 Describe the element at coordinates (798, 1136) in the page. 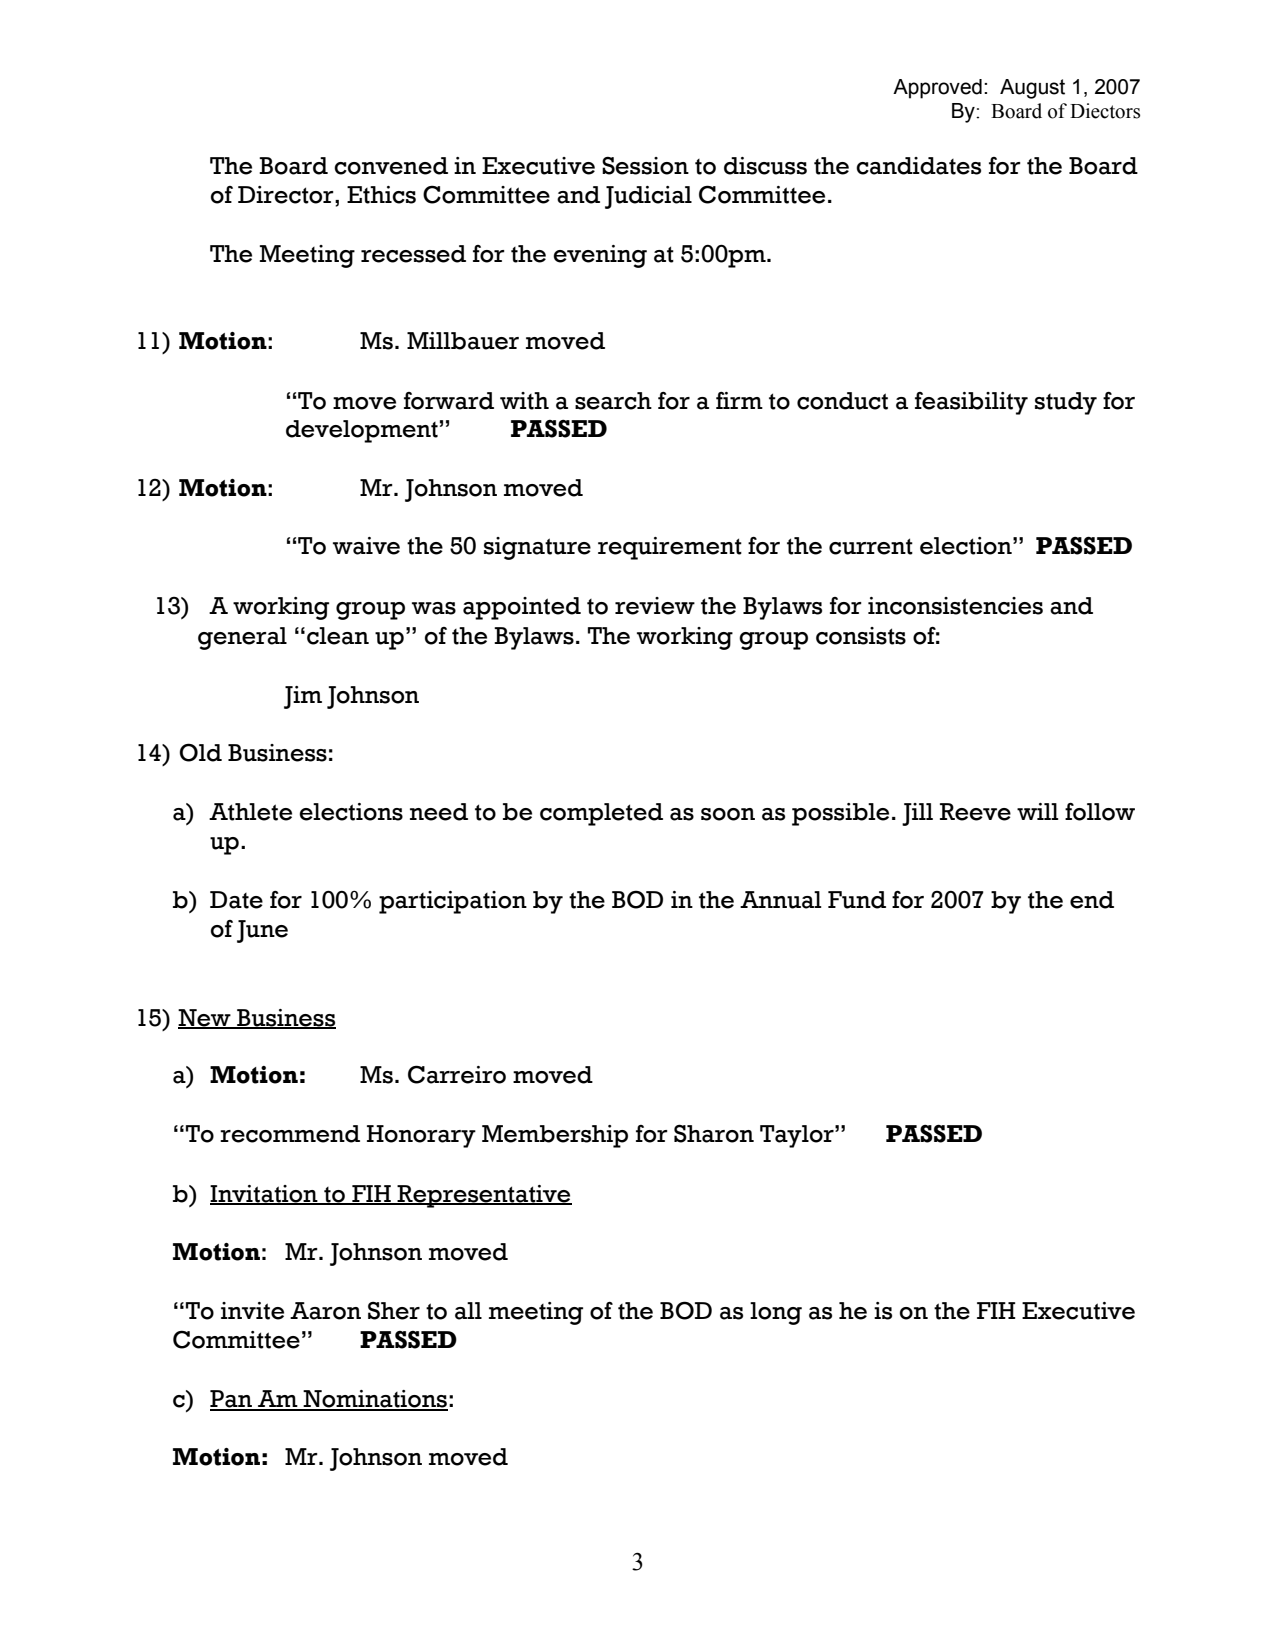

I see `Taylor` at that location.
